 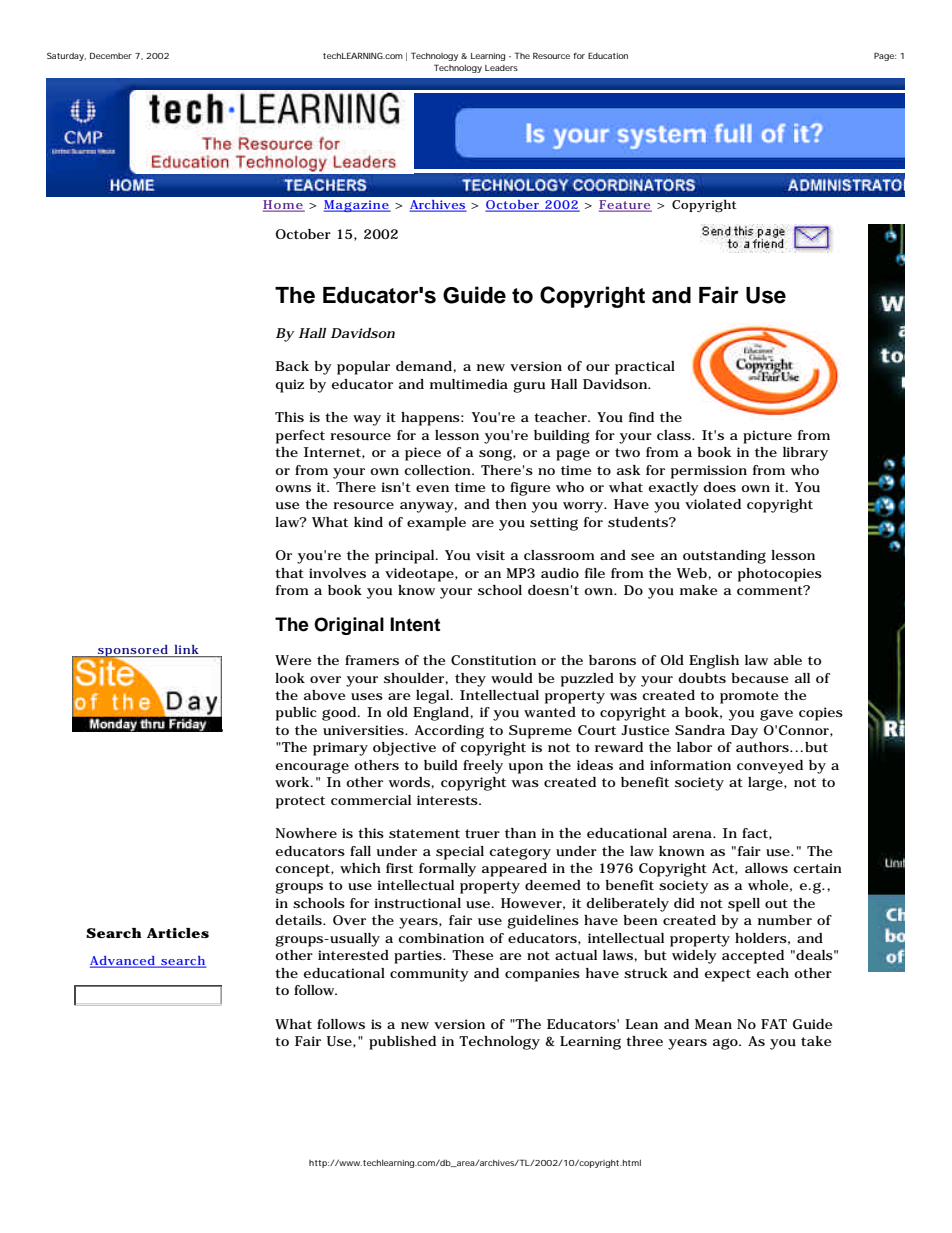 What do you see at coordinates (289, 386) in the image?
I see `quiz` at bounding box center [289, 386].
